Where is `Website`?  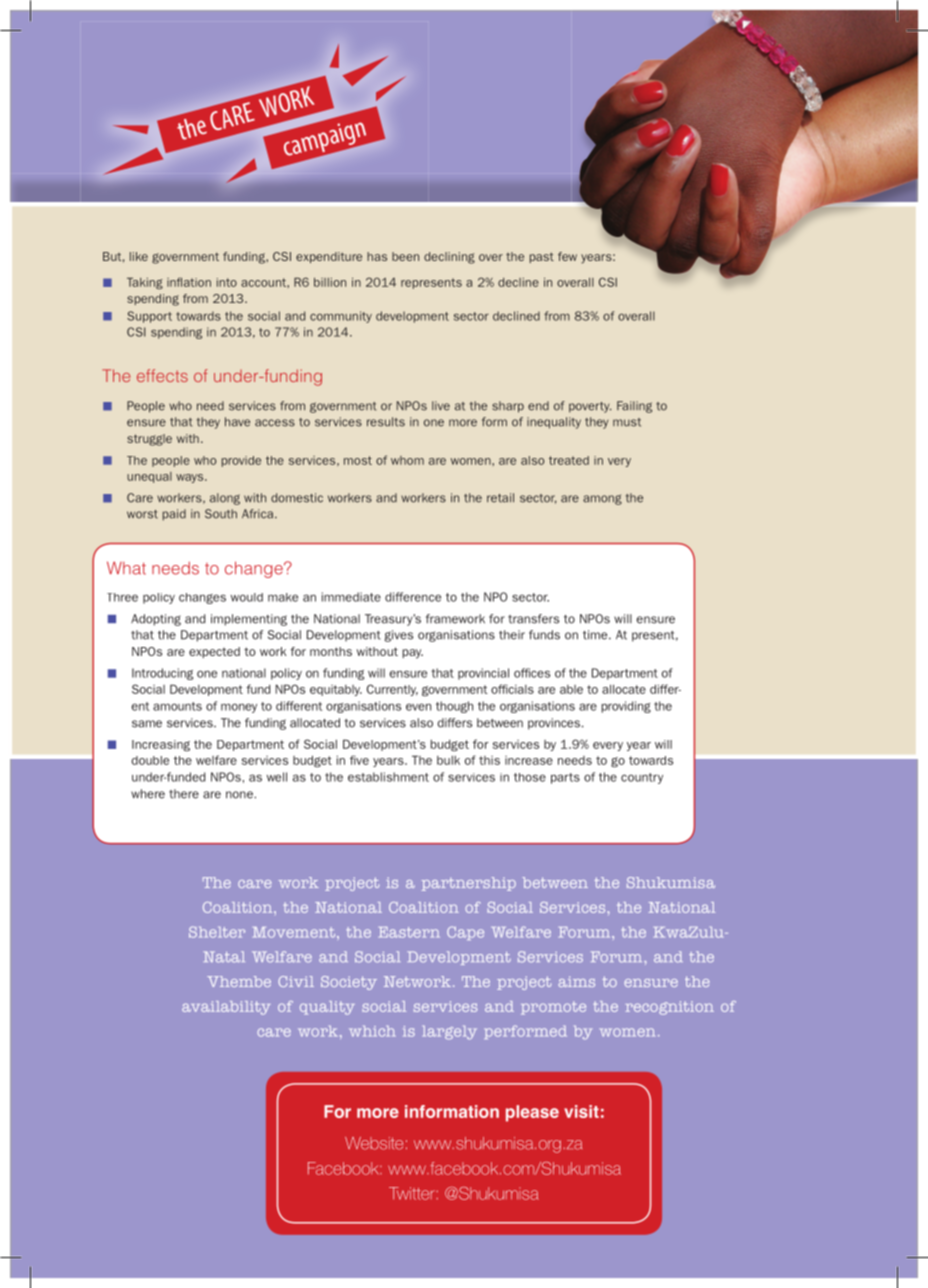
Website is located at coordinates (374, 1143).
